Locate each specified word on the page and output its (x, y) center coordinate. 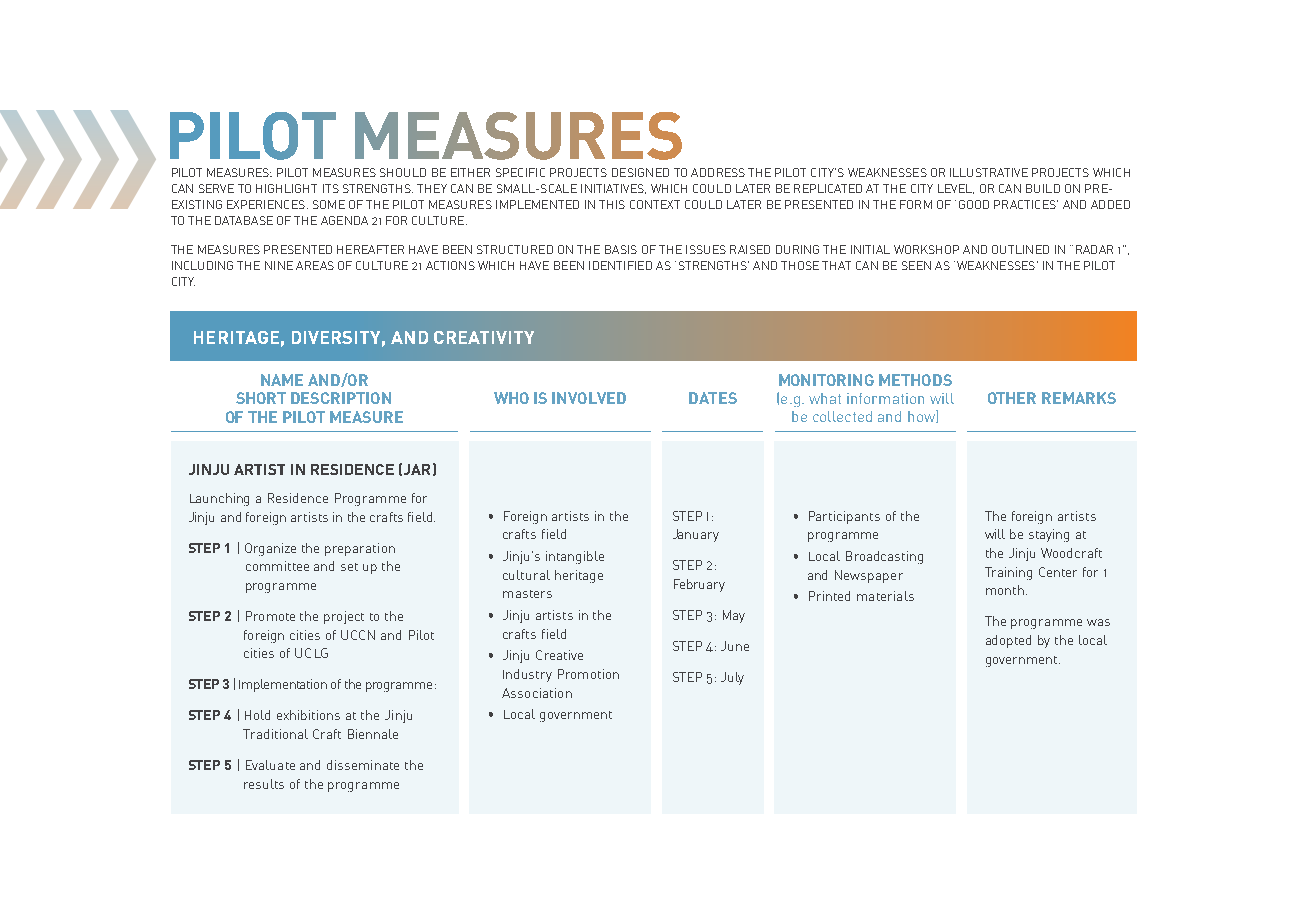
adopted (1008, 641)
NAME (282, 380)
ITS (331, 188)
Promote (270, 616)
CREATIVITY (484, 337)
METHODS (915, 380)
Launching (219, 499)
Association (537, 693)
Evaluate (270, 765)
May (734, 616)
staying (1049, 535)
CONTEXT (655, 204)
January (696, 535)
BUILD (1043, 188)
